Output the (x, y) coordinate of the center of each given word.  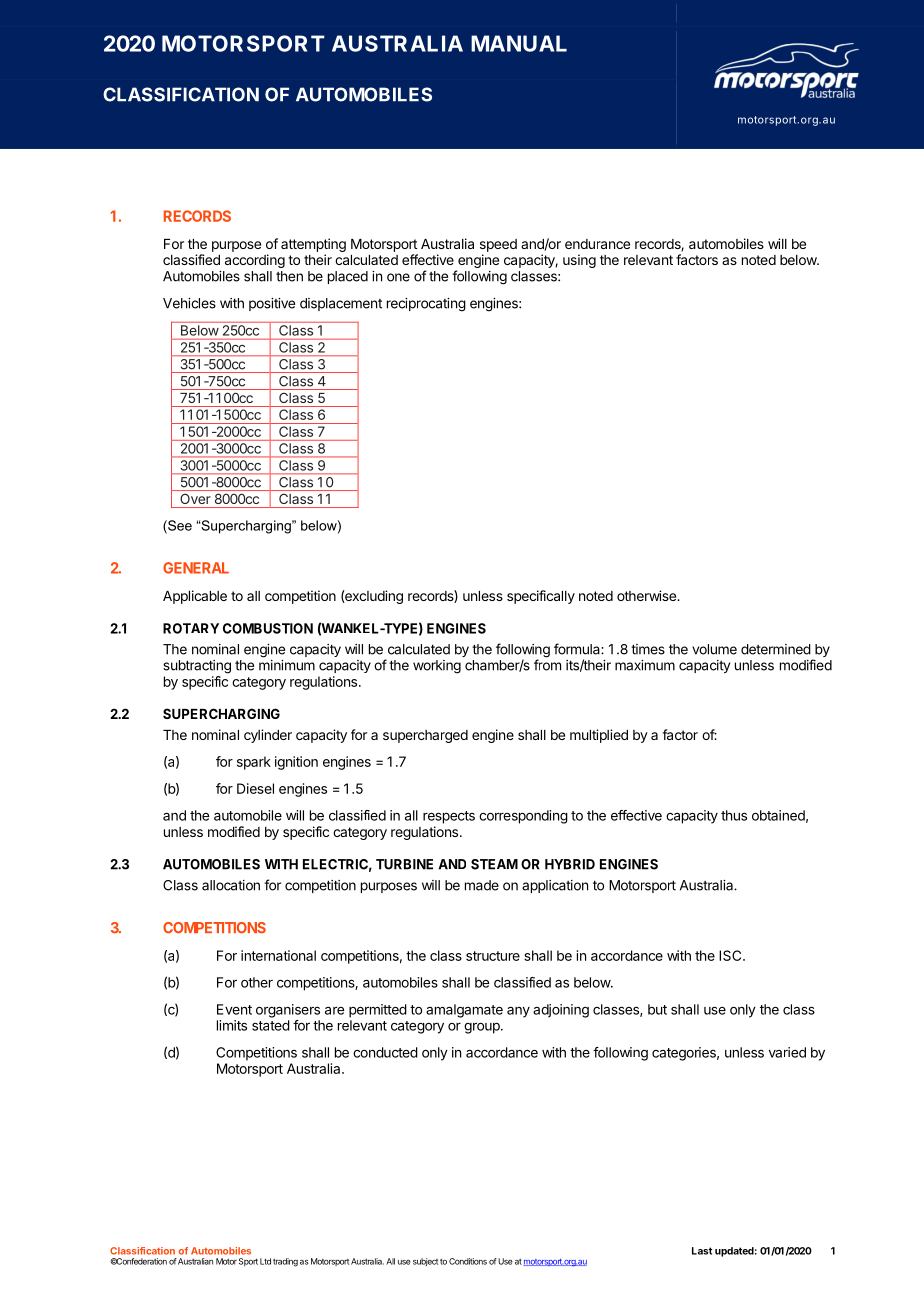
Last (702, 1251)
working (437, 667)
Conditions (468, 1261)
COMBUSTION (268, 628)
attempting (313, 245)
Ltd (265, 1261)
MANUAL (519, 43)
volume (714, 649)
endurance (597, 244)
